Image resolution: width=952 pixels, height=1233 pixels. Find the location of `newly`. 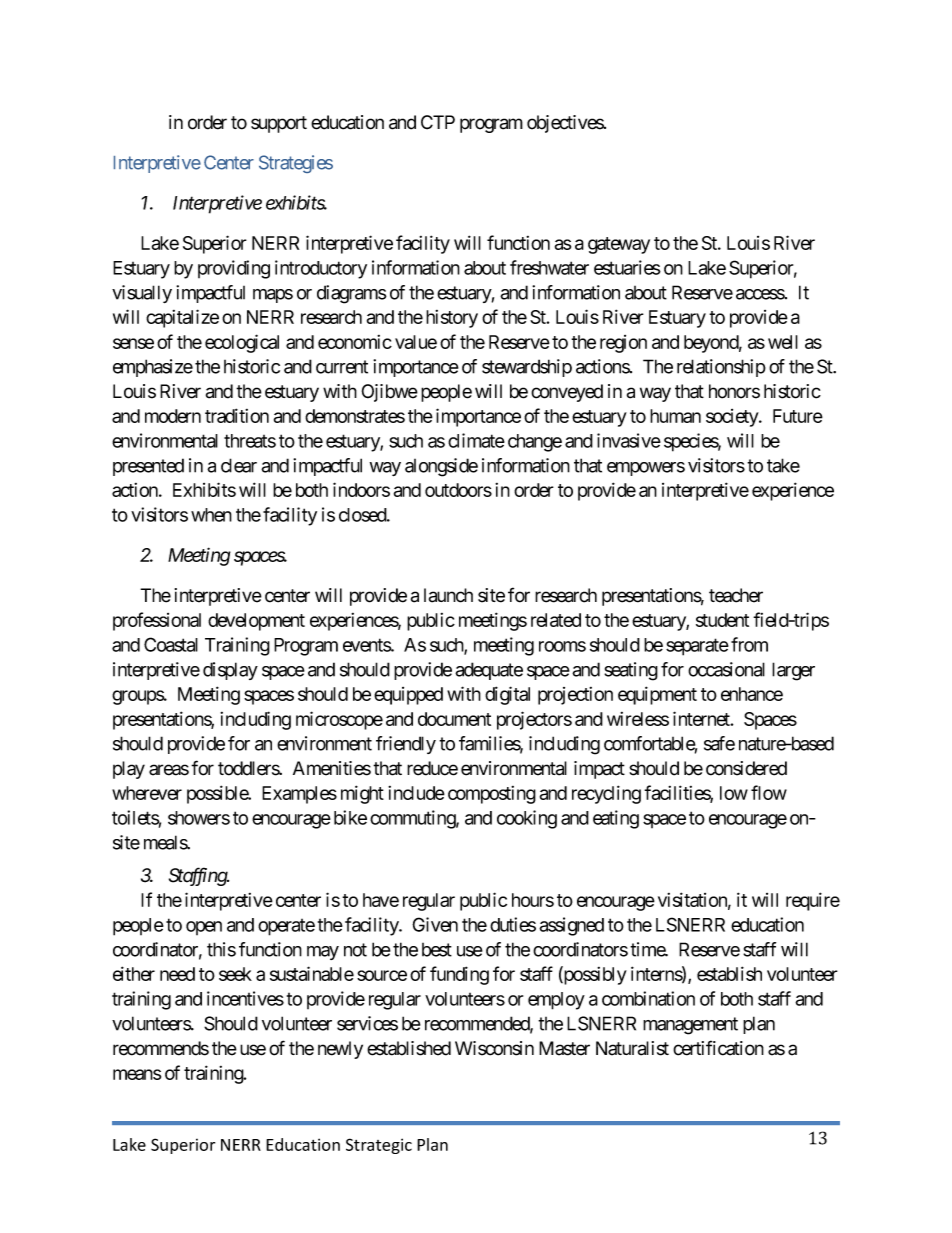

newly is located at coordinates (340, 1050).
